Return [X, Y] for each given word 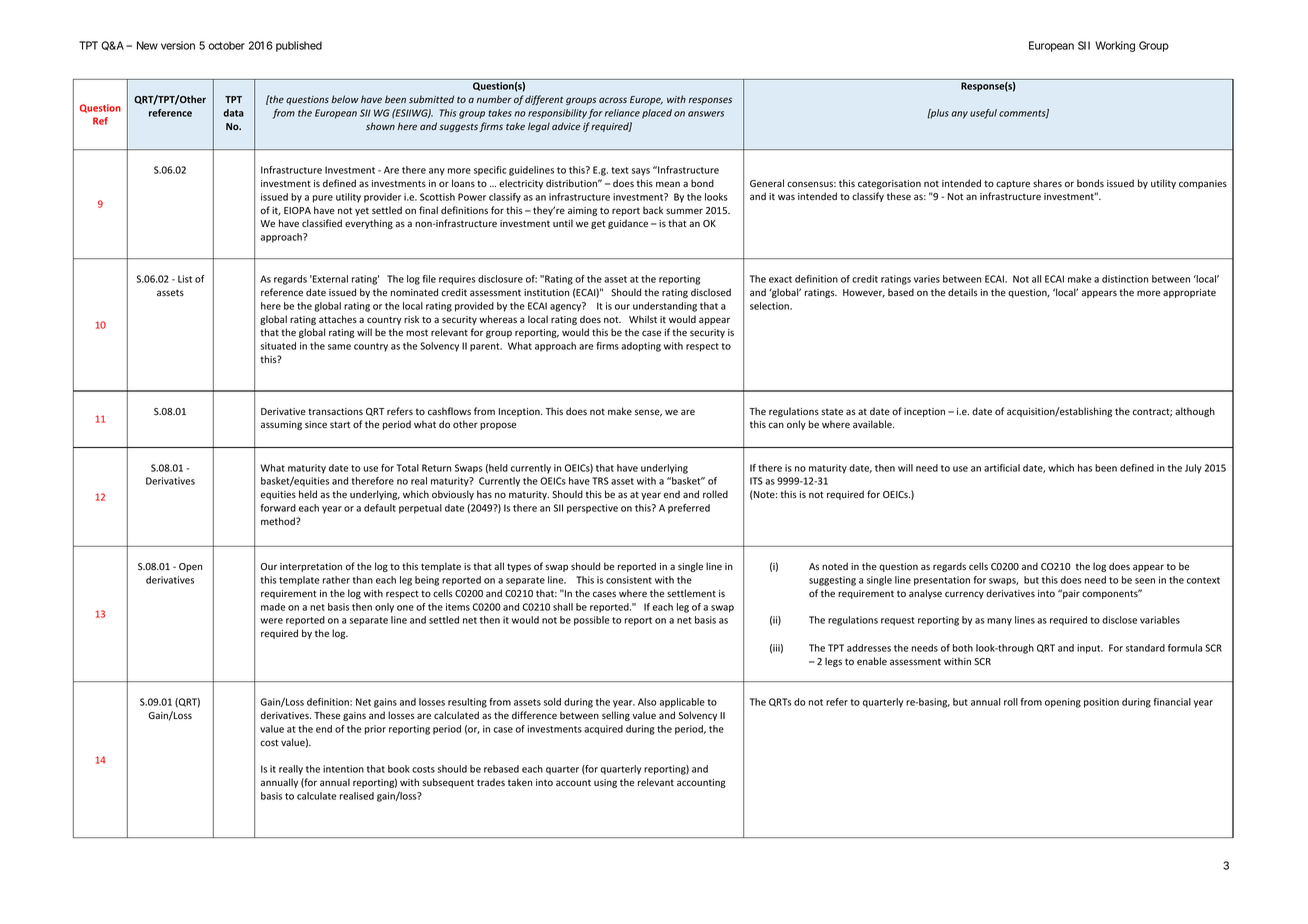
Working [1115, 46]
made [273, 607]
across [613, 100]
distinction [1125, 279]
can [776, 425]
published [299, 46]
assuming [281, 425]
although [1195, 412]
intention [343, 769]
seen [1145, 581]
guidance [628, 224]
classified [322, 223]
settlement [691, 593]
